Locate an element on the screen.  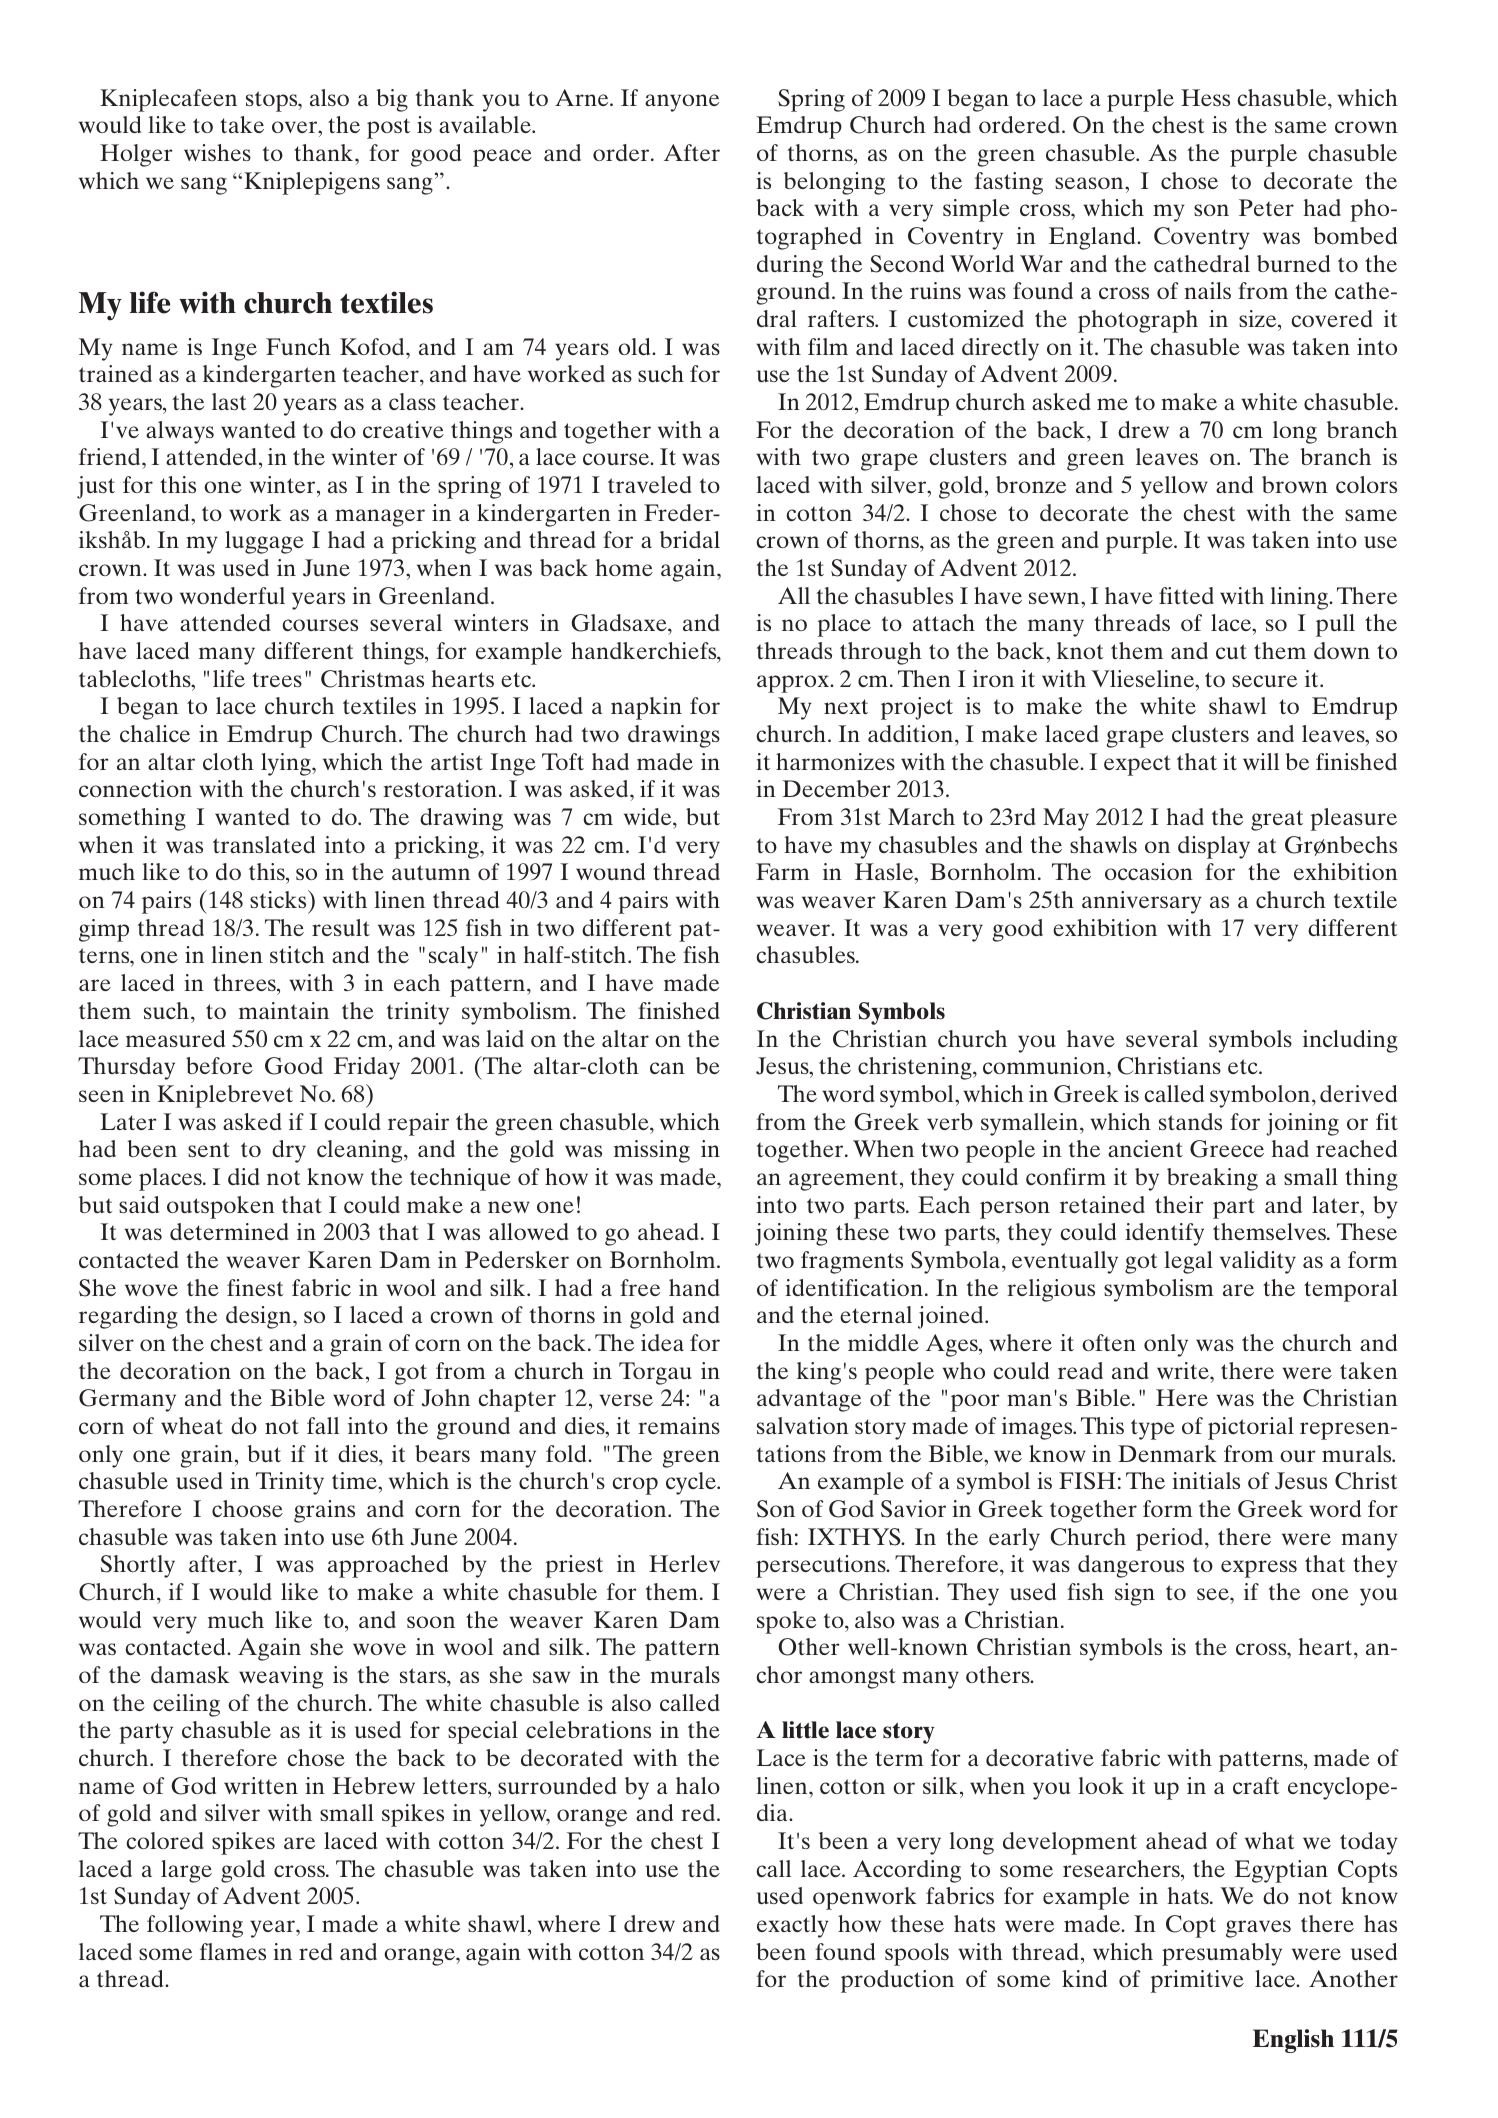
fitted is located at coordinates (1186, 595).
